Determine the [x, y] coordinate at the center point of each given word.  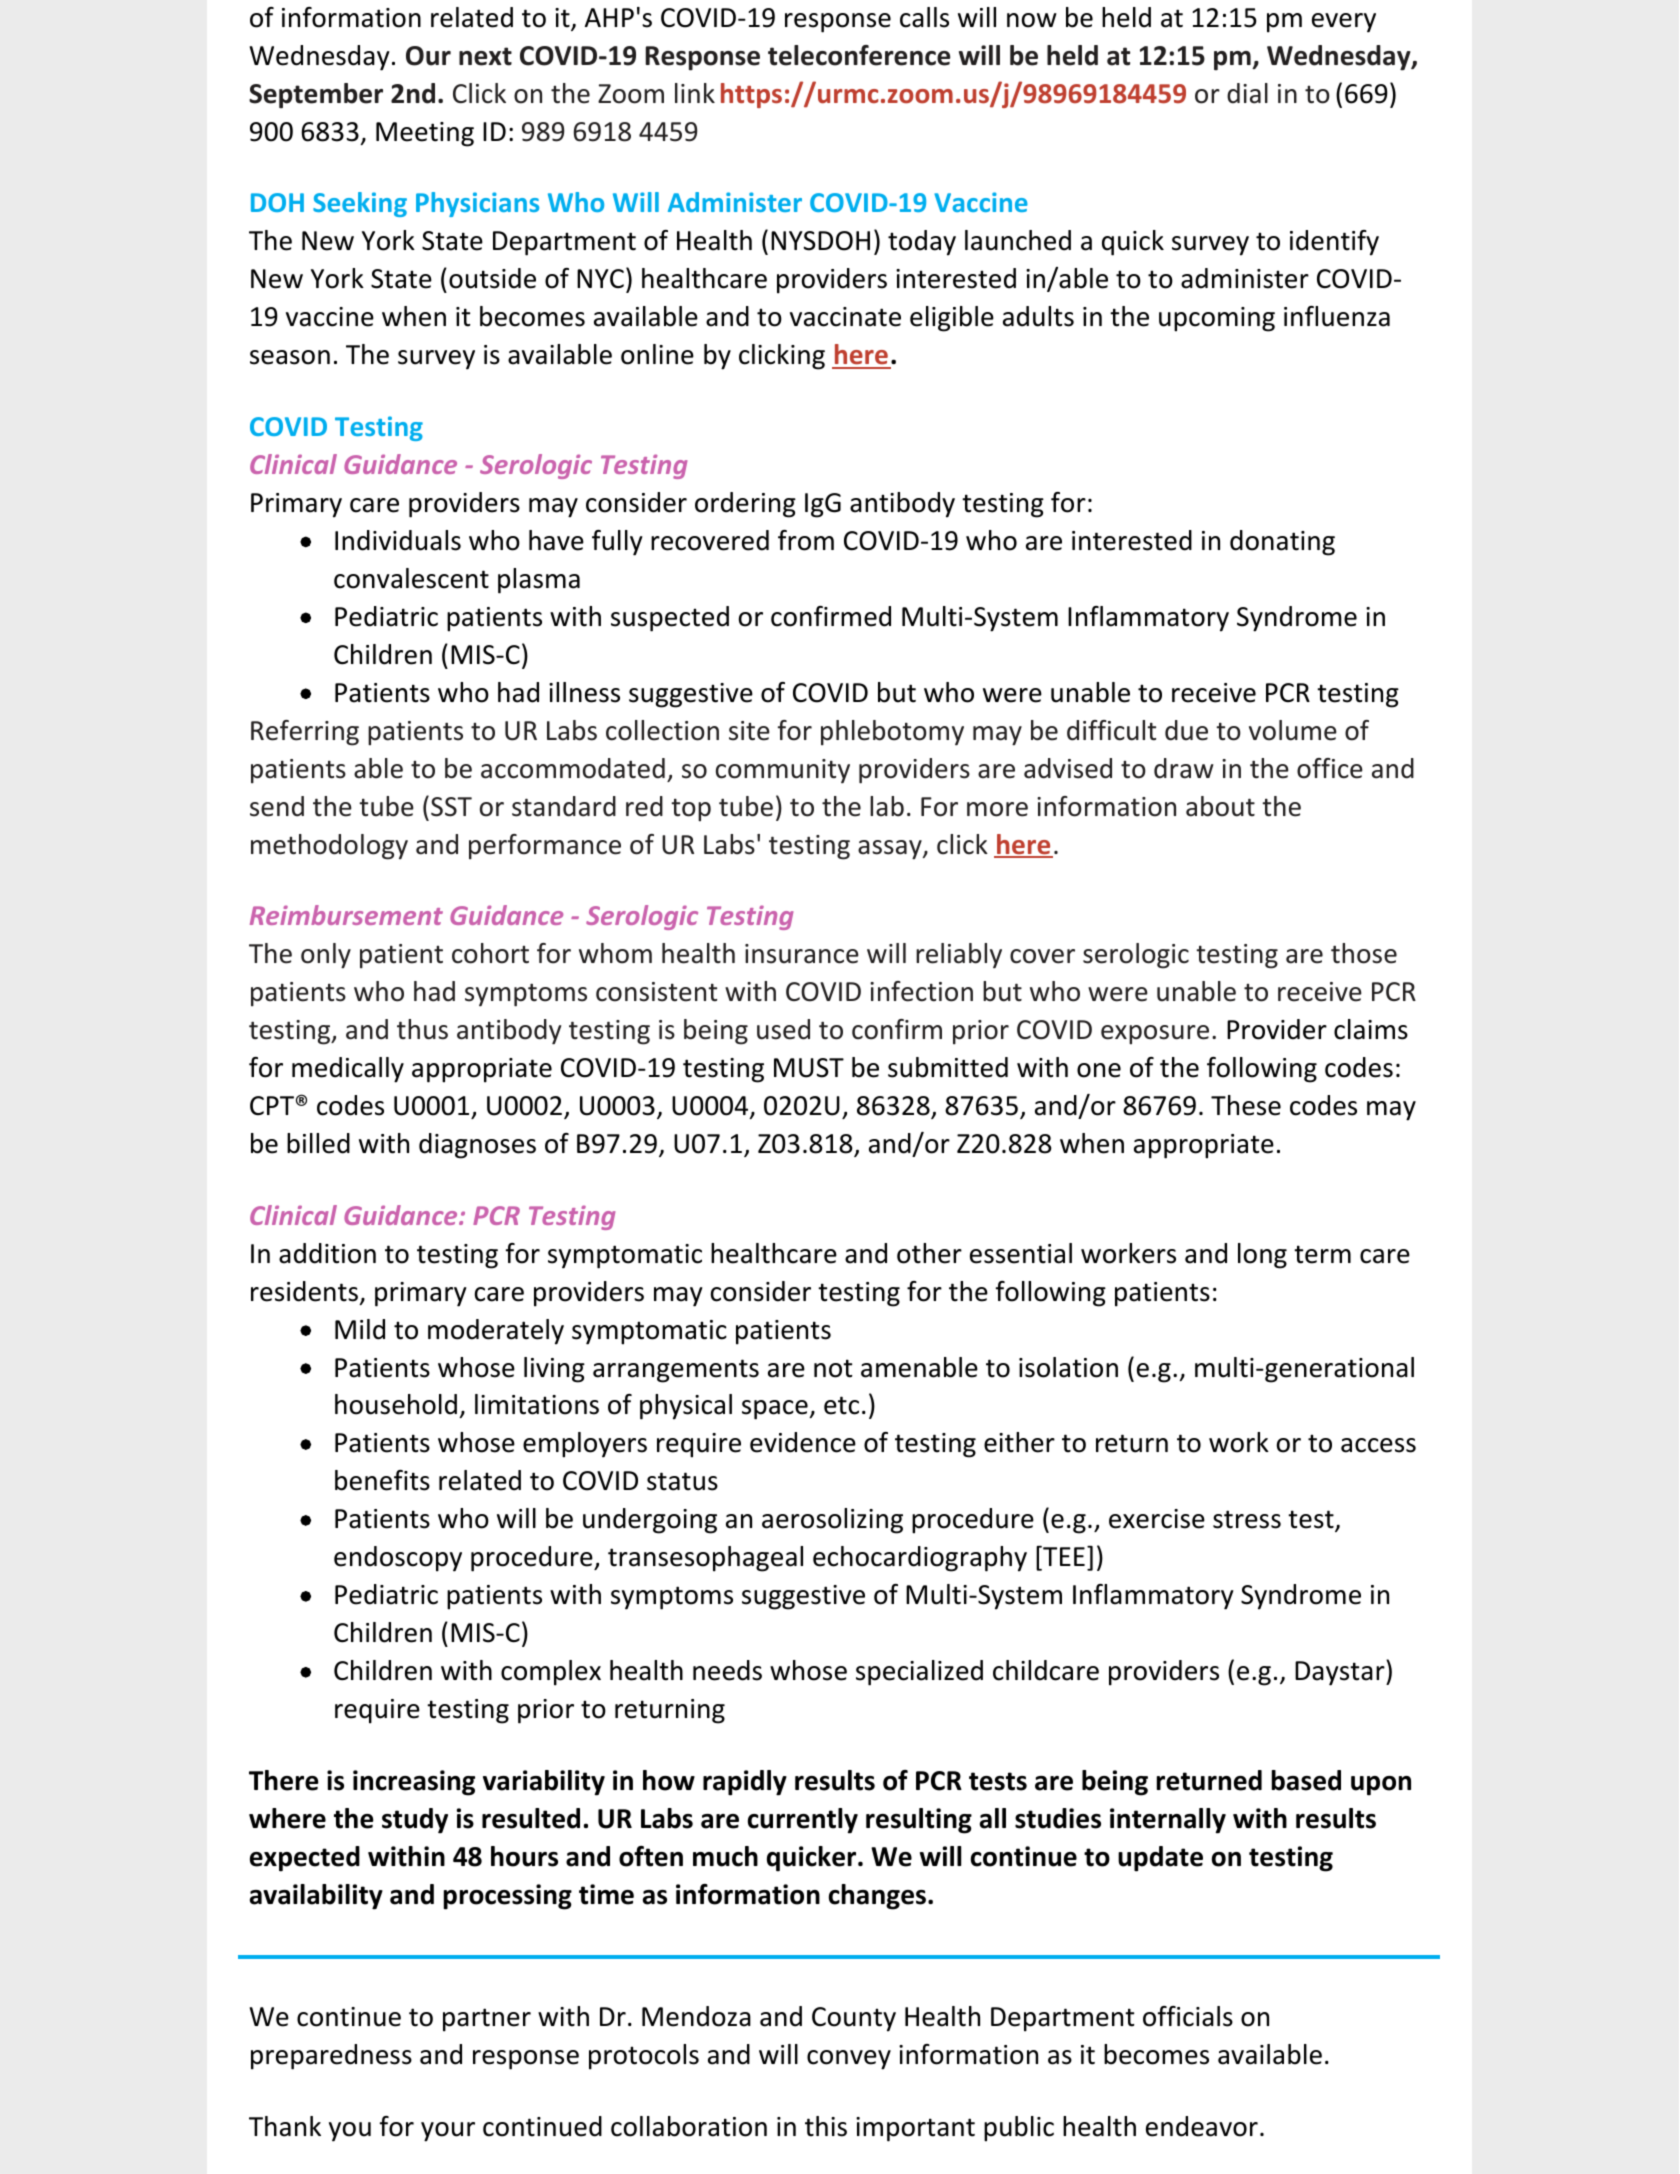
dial [1247, 93]
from [806, 540]
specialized [919, 1673]
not [833, 1368]
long [1262, 1256]
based [1306, 1780]
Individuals [398, 540]
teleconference [859, 55]
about [1220, 806]
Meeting [425, 134]
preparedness [331, 2057]
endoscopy [398, 1559]
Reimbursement [346, 915]
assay [891, 850]
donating [1282, 543]
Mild [360, 1329]
